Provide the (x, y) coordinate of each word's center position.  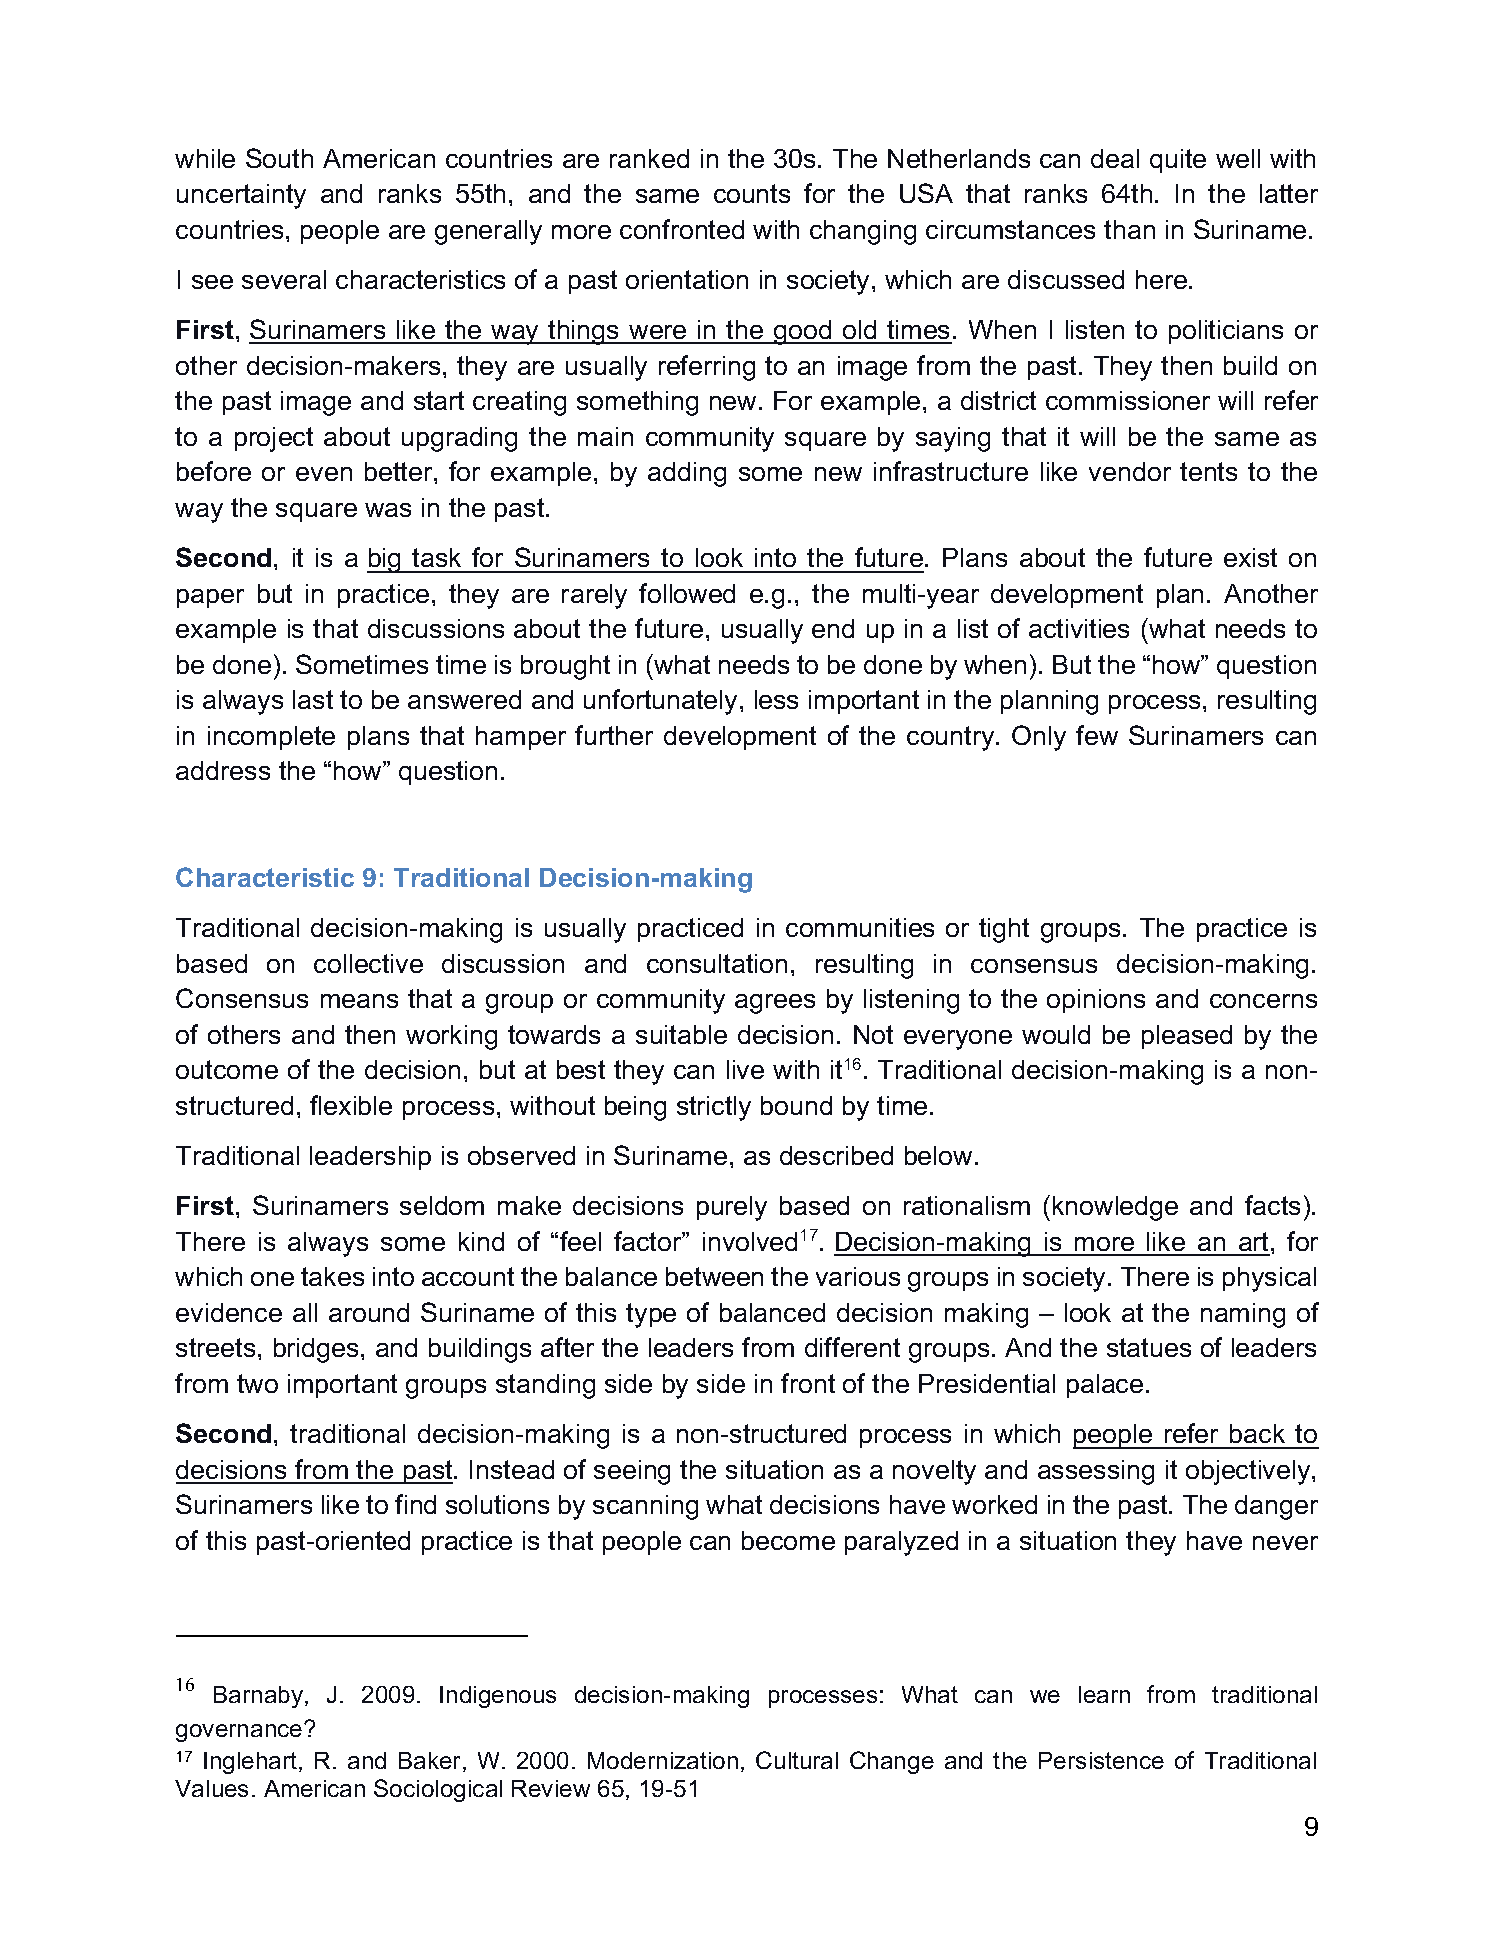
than (1129, 229)
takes (332, 1276)
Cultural (797, 1760)
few (1097, 735)
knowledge (1115, 1208)
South (279, 158)
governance (240, 1732)
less (776, 699)
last (313, 699)
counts (752, 193)
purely (732, 1208)
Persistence (1101, 1760)
